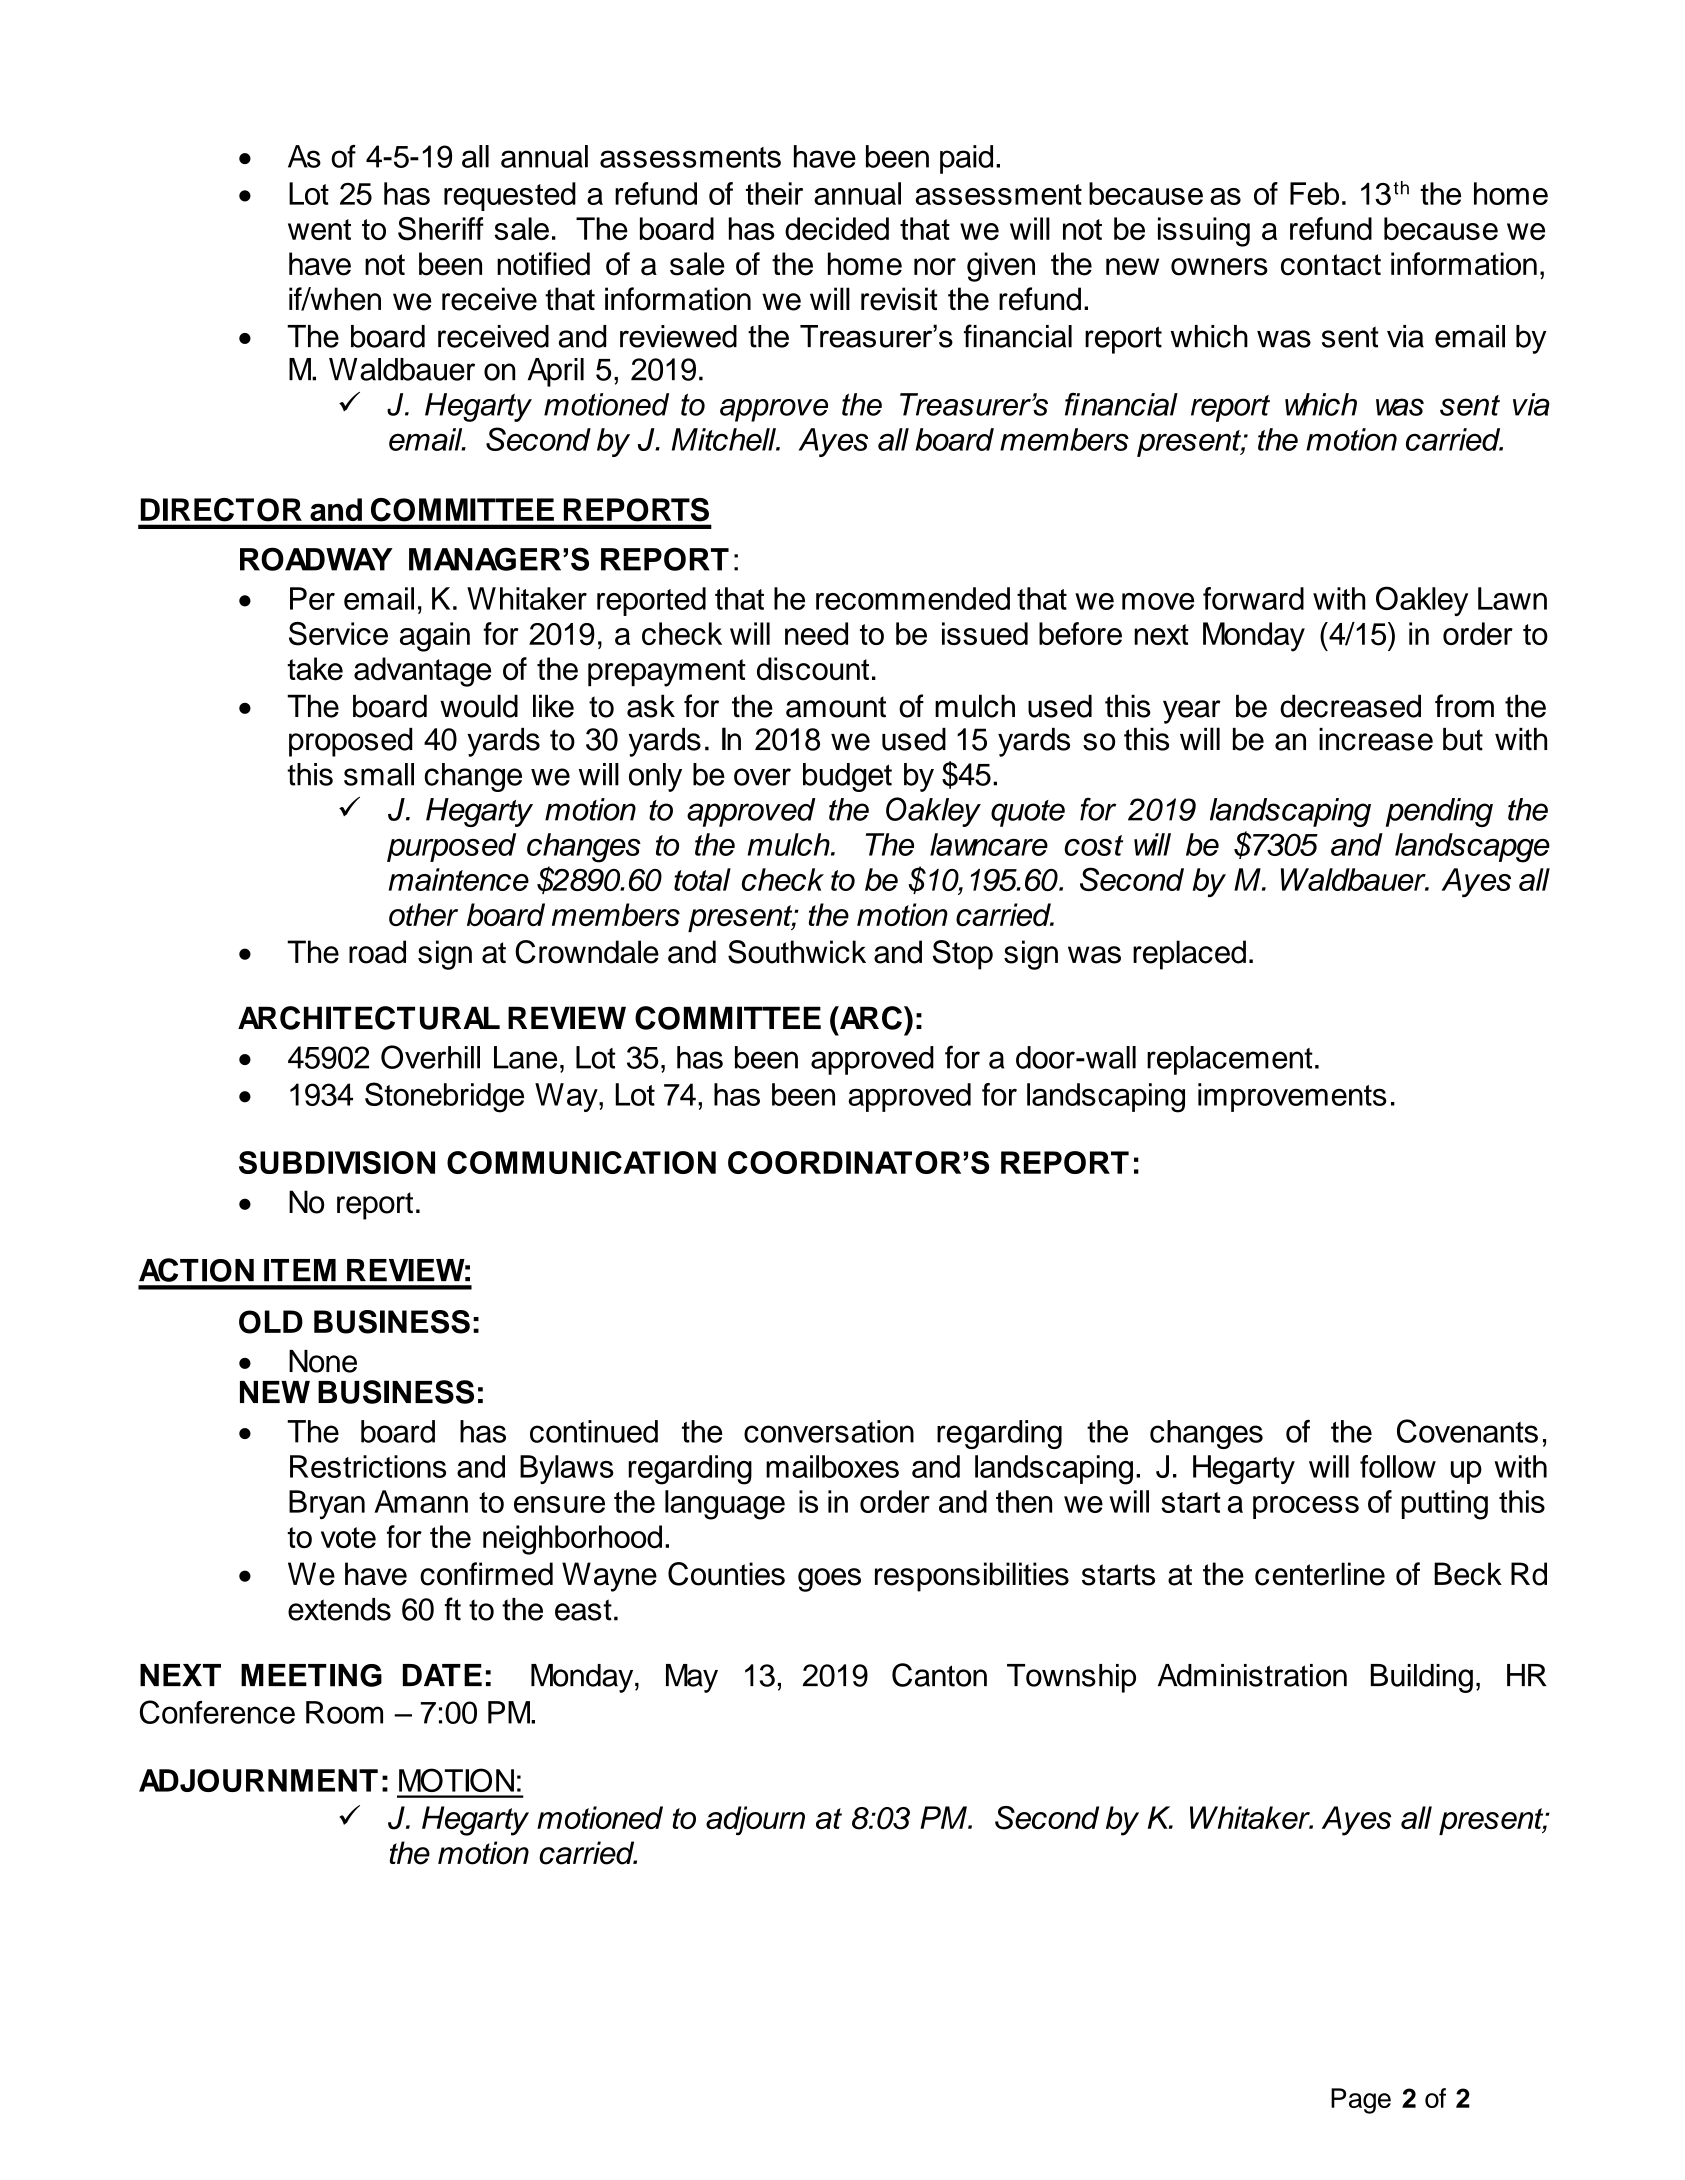 Image resolution: width=1685 pixels, height=2180 pixels. What do you see at coordinates (337, 1162) in the screenshot?
I see `SUBDIVISION` at bounding box center [337, 1162].
